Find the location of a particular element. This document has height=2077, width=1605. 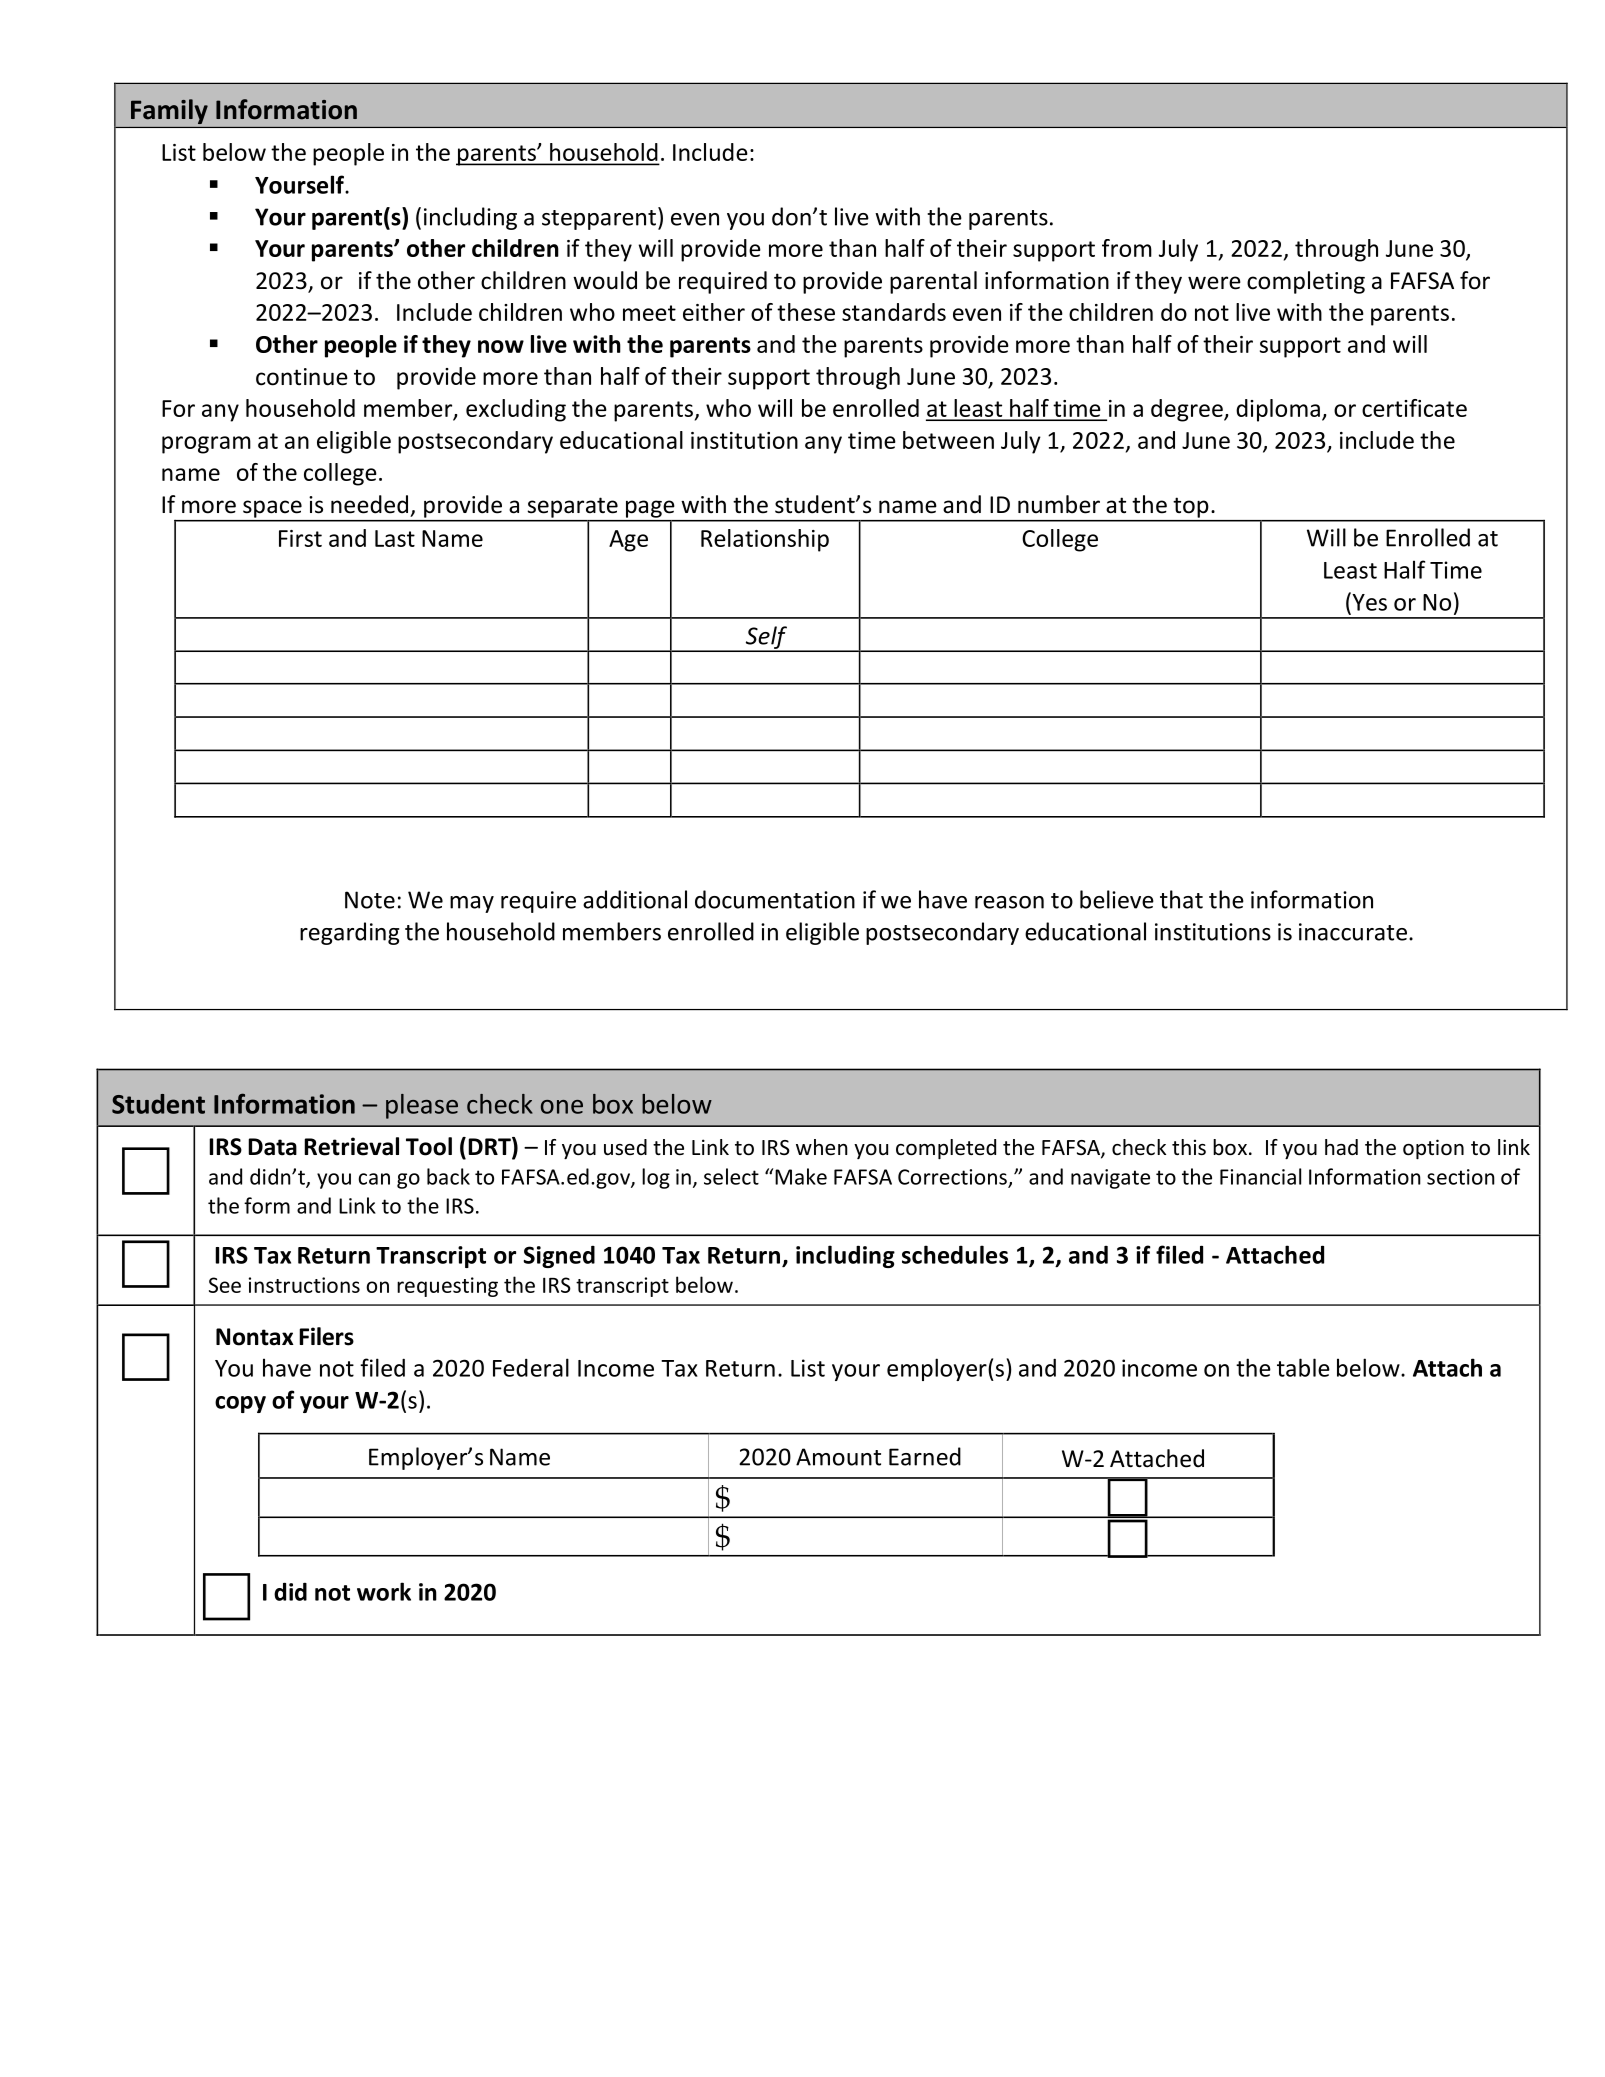

when is located at coordinates (822, 1147).
